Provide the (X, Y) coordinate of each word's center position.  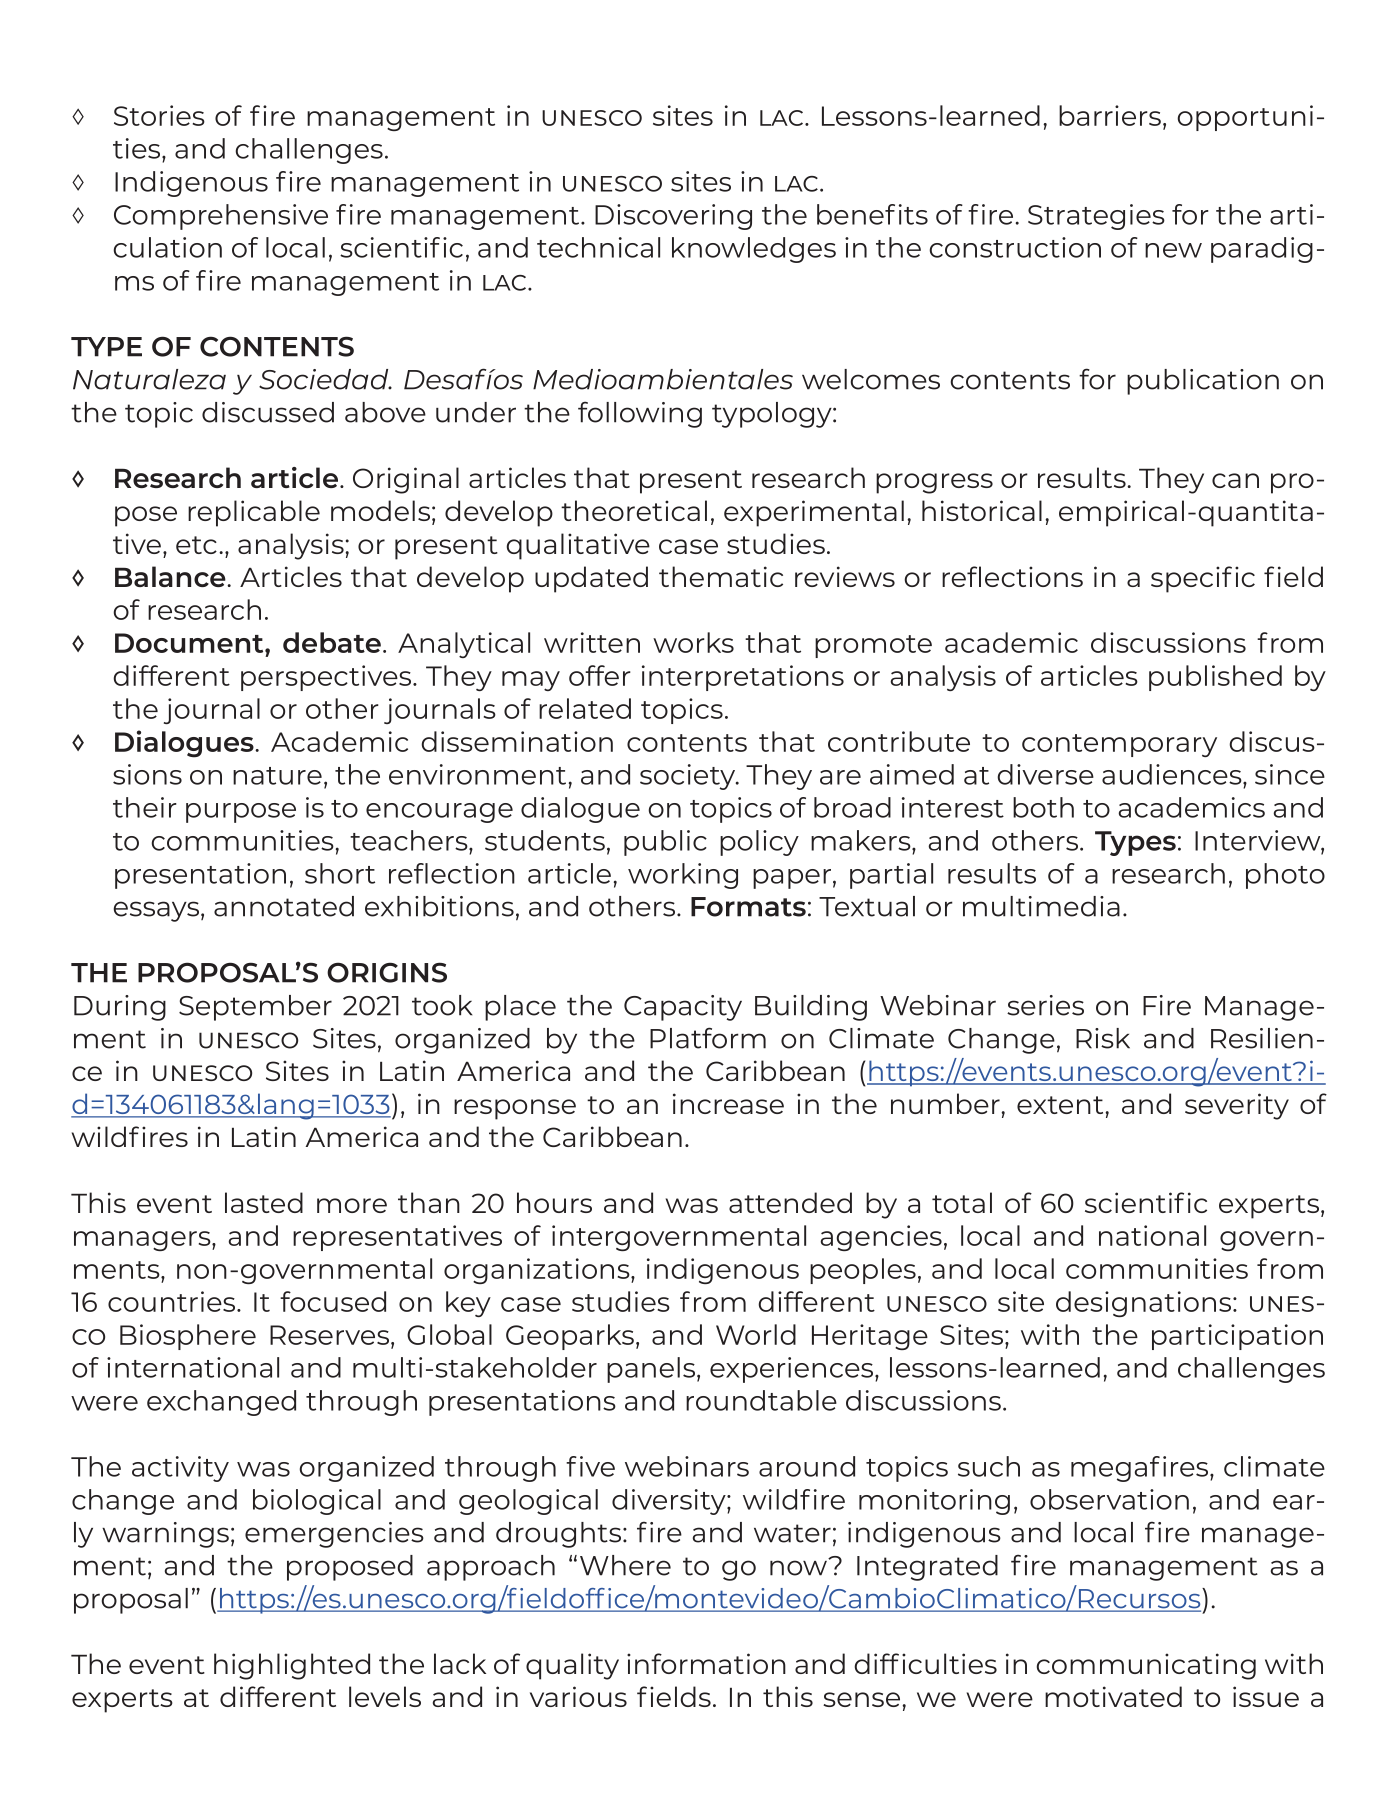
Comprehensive (221, 217)
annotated (284, 906)
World (756, 1334)
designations (1145, 1304)
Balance (171, 576)
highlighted (292, 1666)
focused (333, 1301)
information (706, 1663)
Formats (748, 907)
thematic (721, 576)
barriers (1110, 115)
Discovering (673, 217)
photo (1285, 876)
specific (1203, 579)
